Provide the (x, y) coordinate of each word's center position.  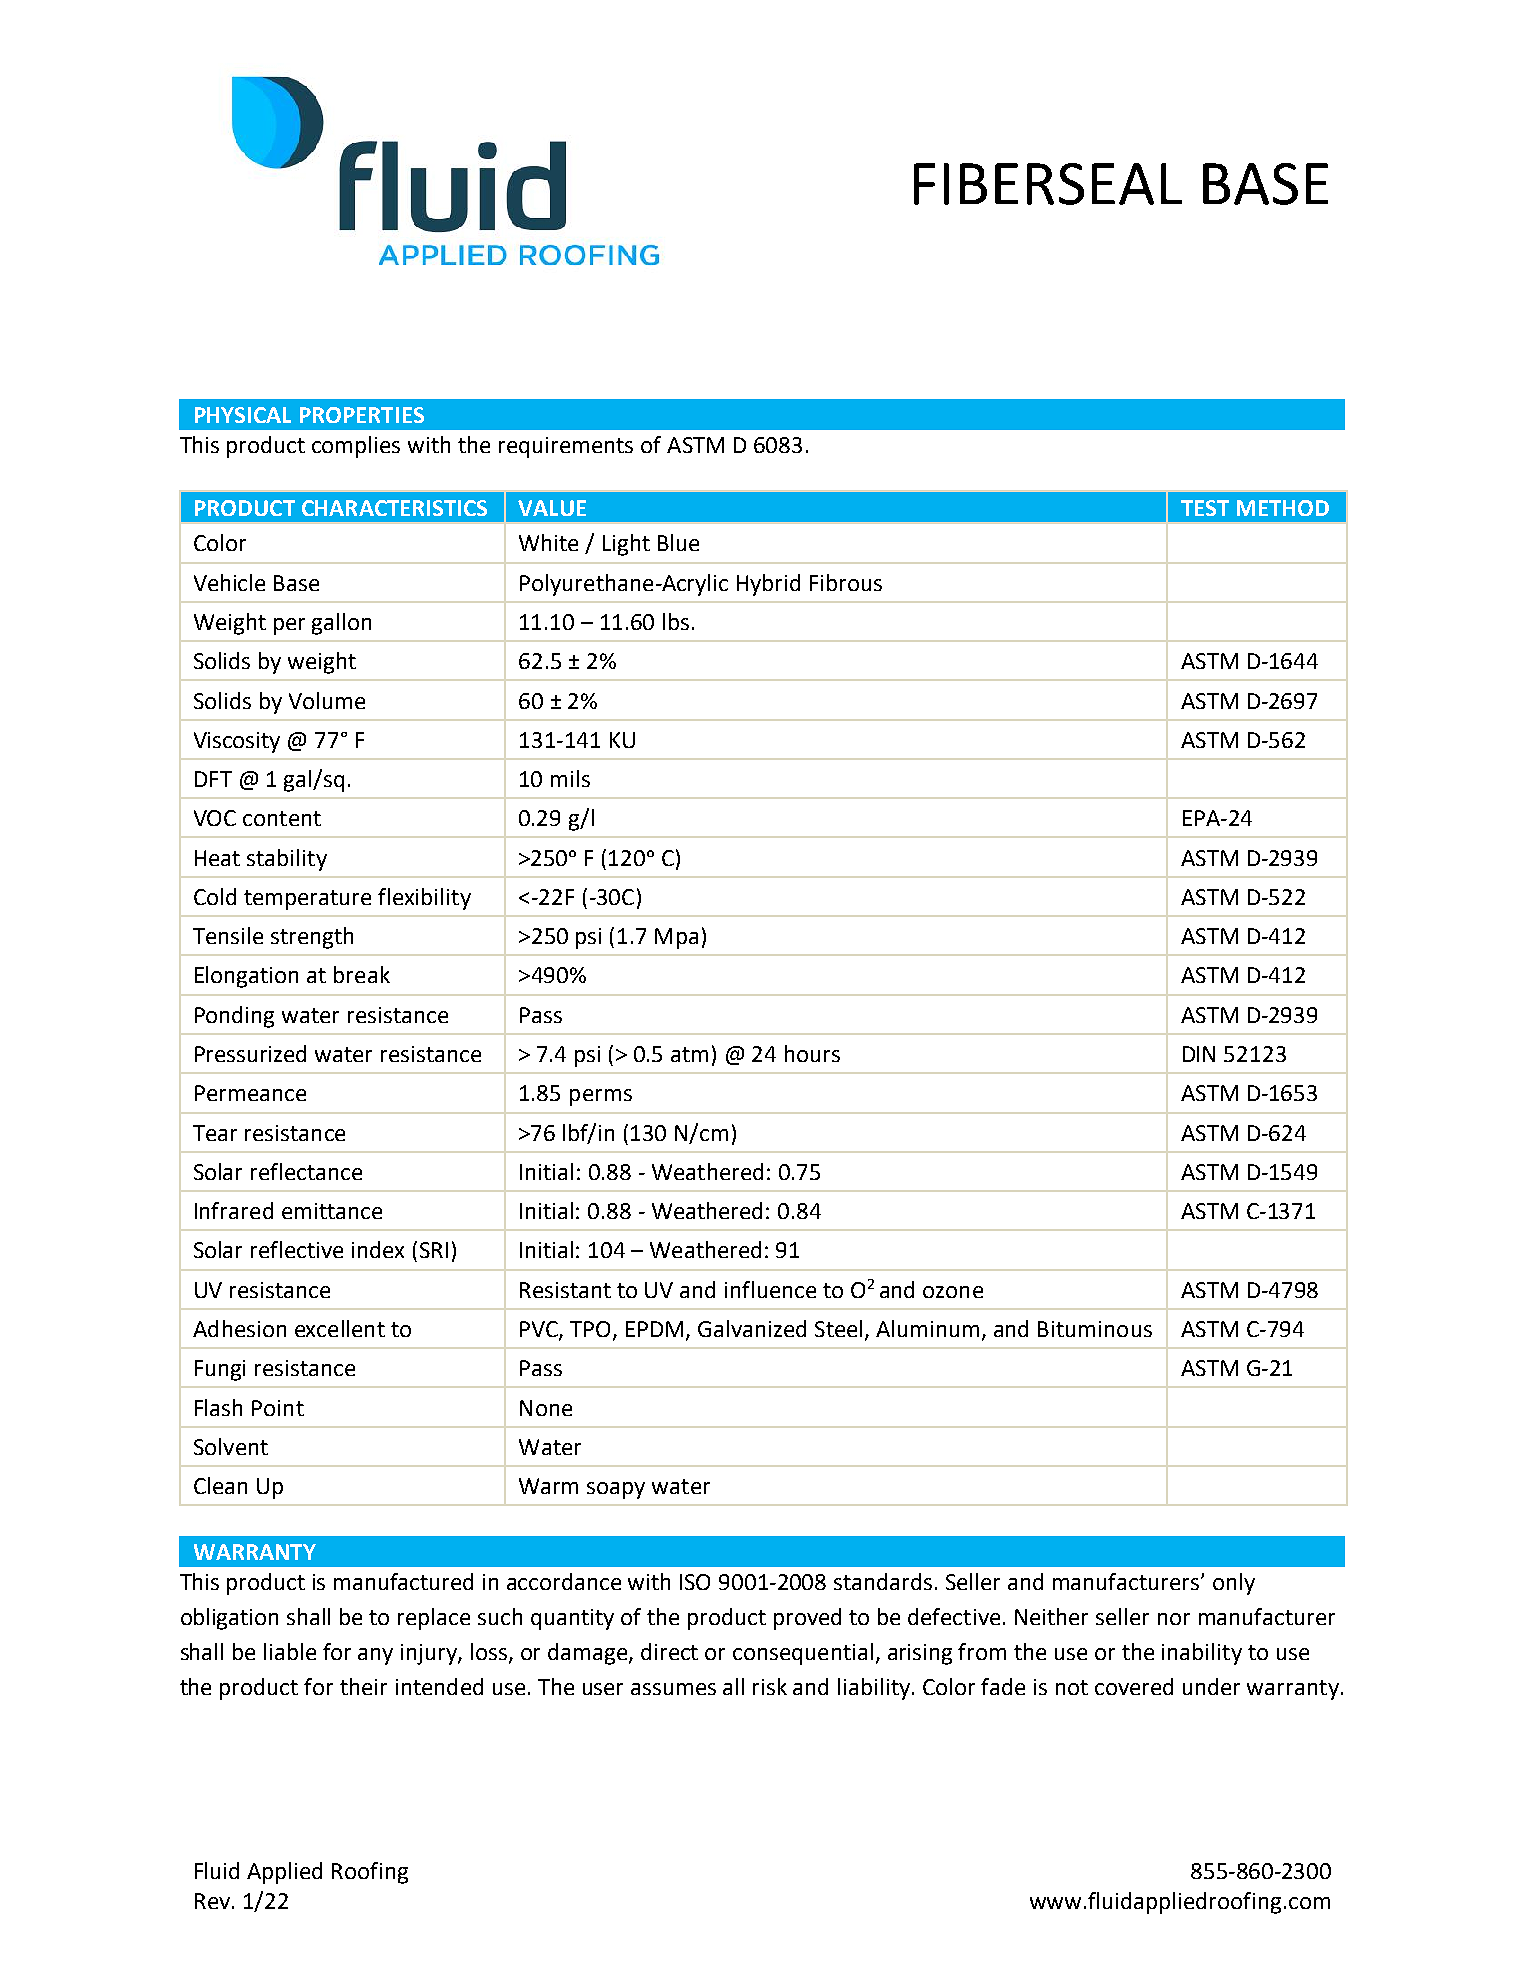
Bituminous (1095, 1329)
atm (689, 1054)
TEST (1205, 508)
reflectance (306, 1171)
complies (356, 447)
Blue (678, 542)
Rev (212, 1901)
